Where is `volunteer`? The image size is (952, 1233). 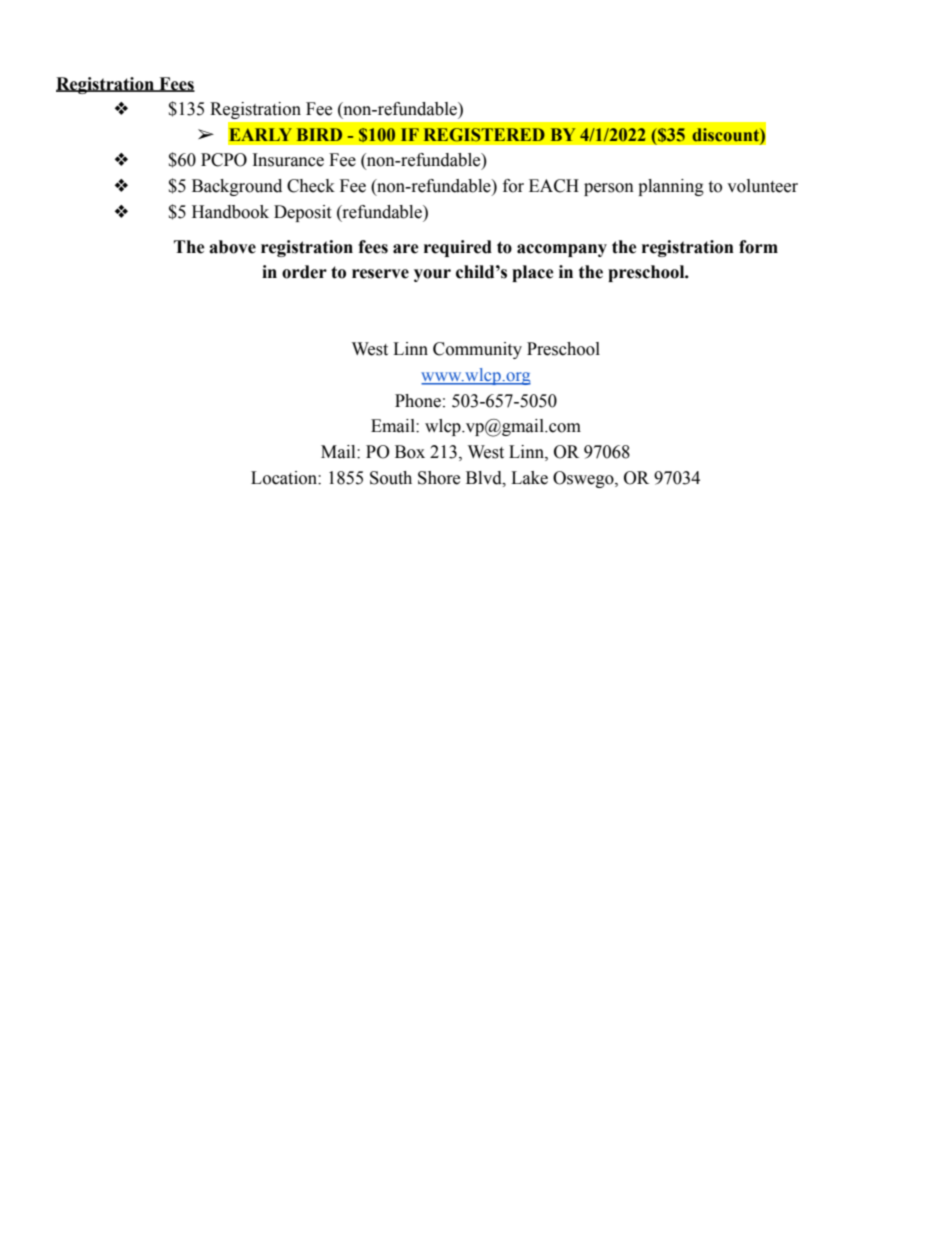 volunteer is located at coordinates (762, 186).
